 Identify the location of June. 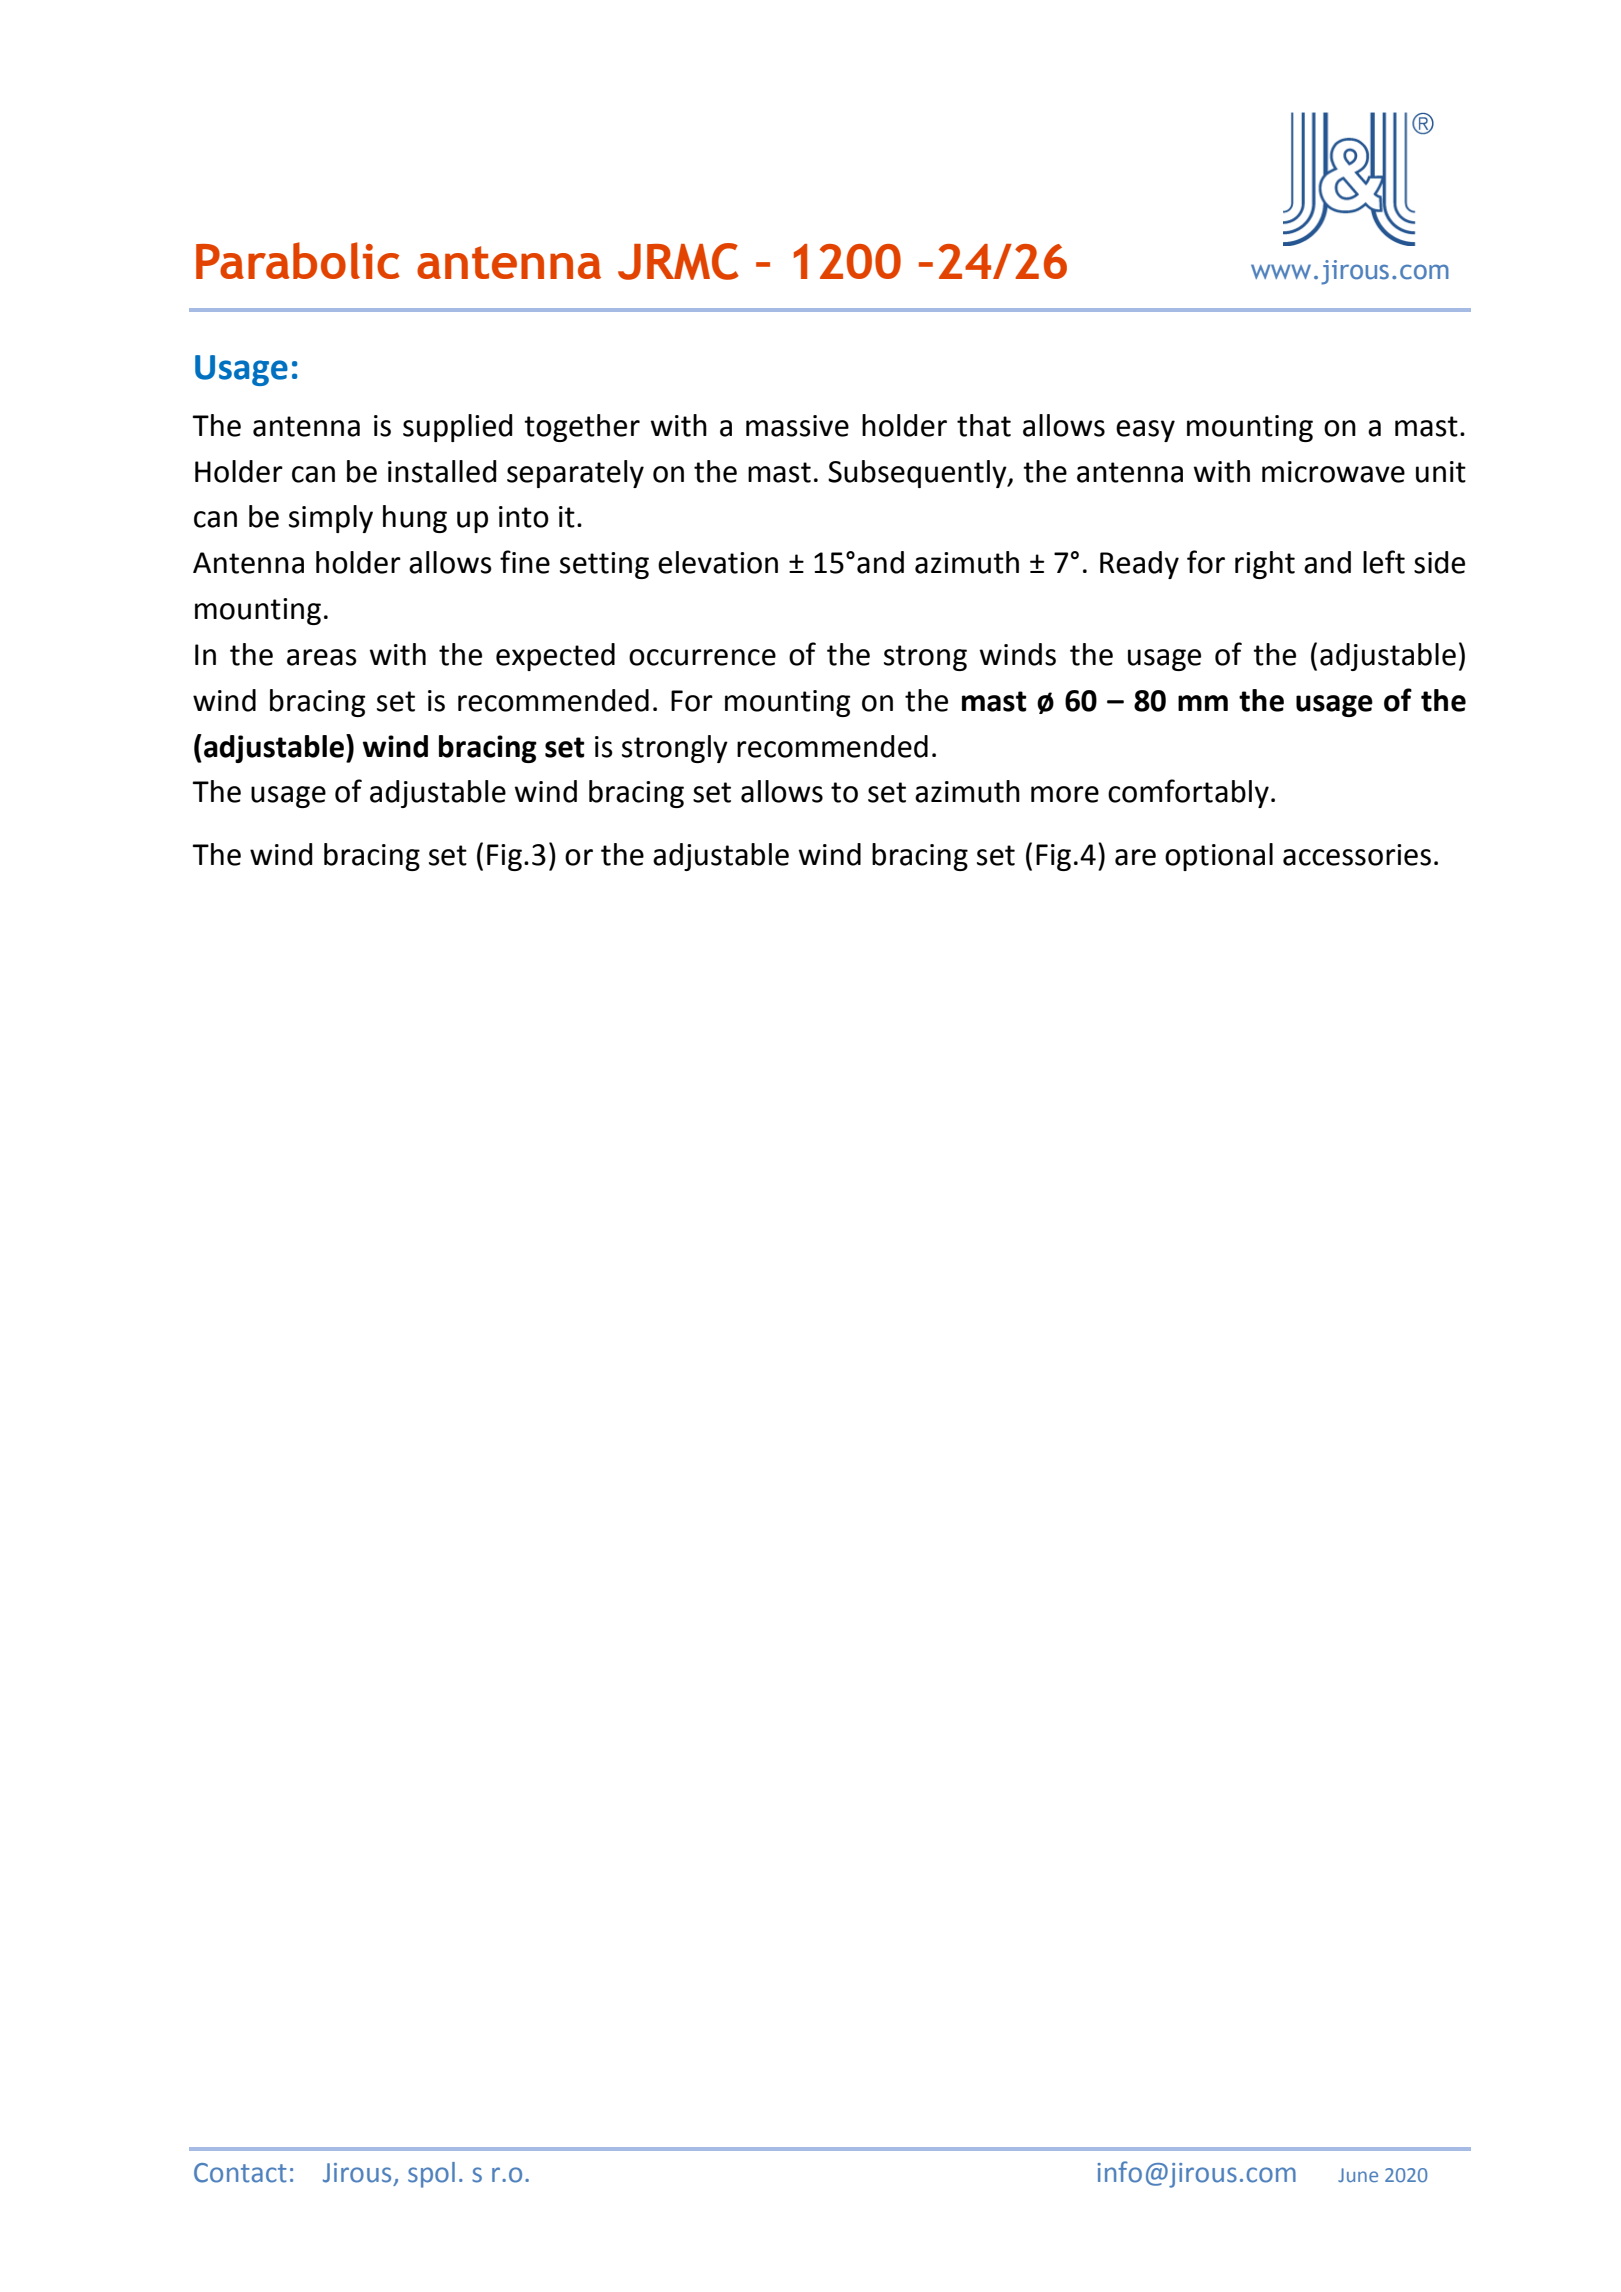
(1358, 2175).
